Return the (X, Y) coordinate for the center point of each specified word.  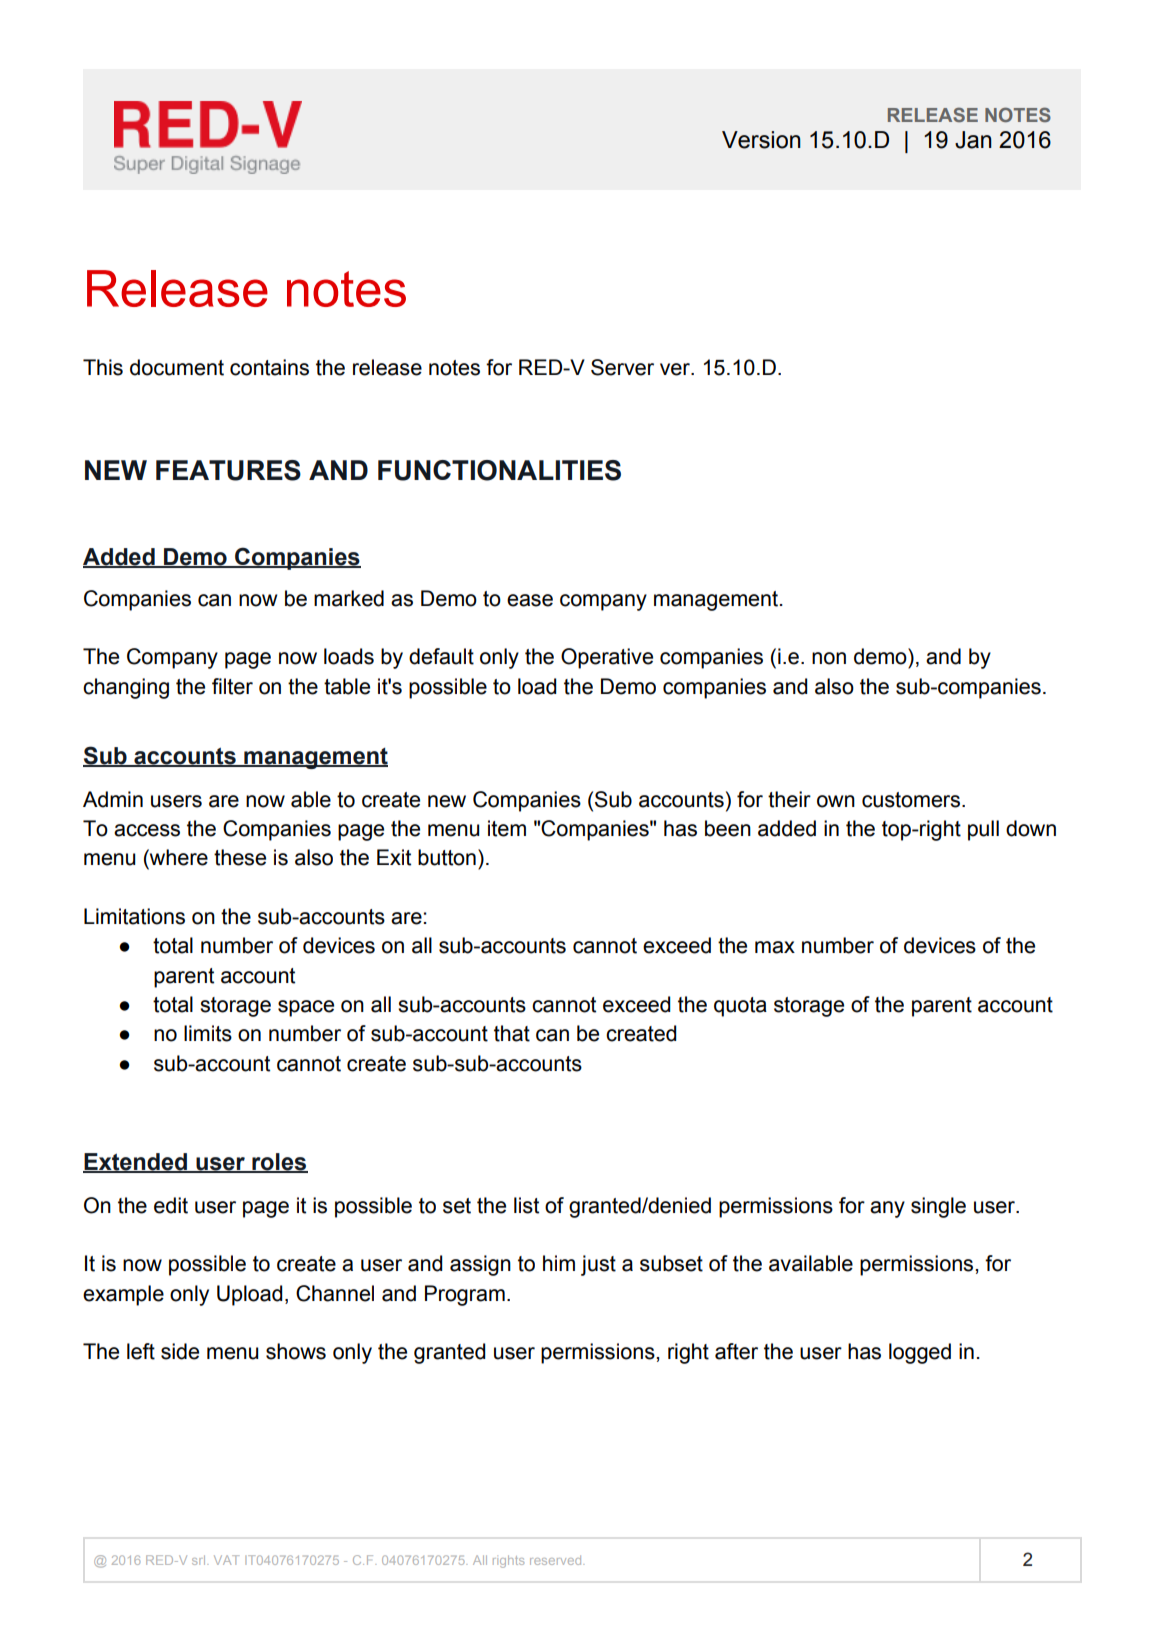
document (177, 367)
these (240, 857)
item (507, 828)
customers (911, 800)
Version (761, 140)
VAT (226, 1560)
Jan (973, 140)
